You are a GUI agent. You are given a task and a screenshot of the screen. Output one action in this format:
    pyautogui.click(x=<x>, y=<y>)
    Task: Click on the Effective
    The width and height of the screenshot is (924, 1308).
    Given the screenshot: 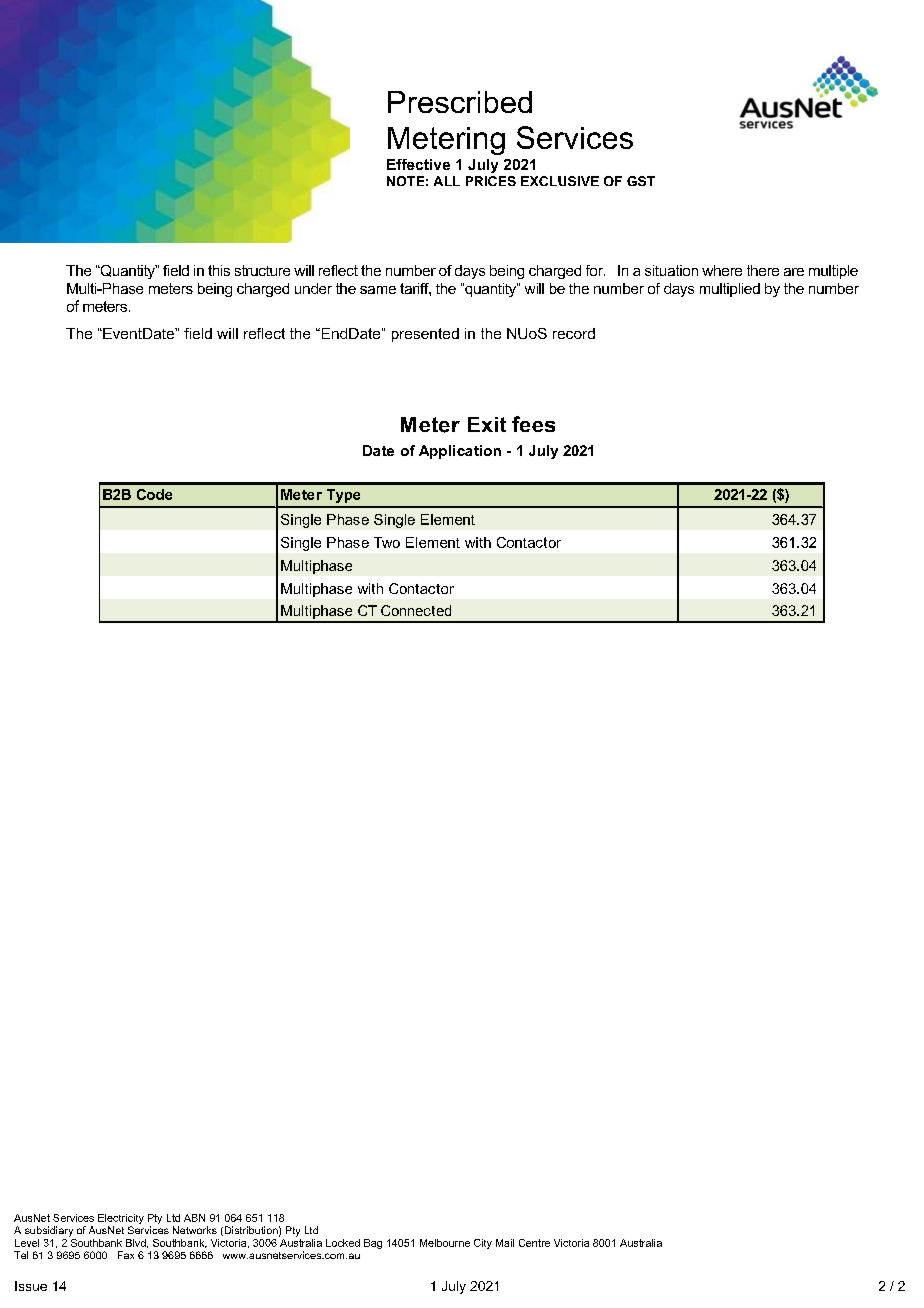 What is the action you would take?
    pyautogui.click(x=418, y=164)
